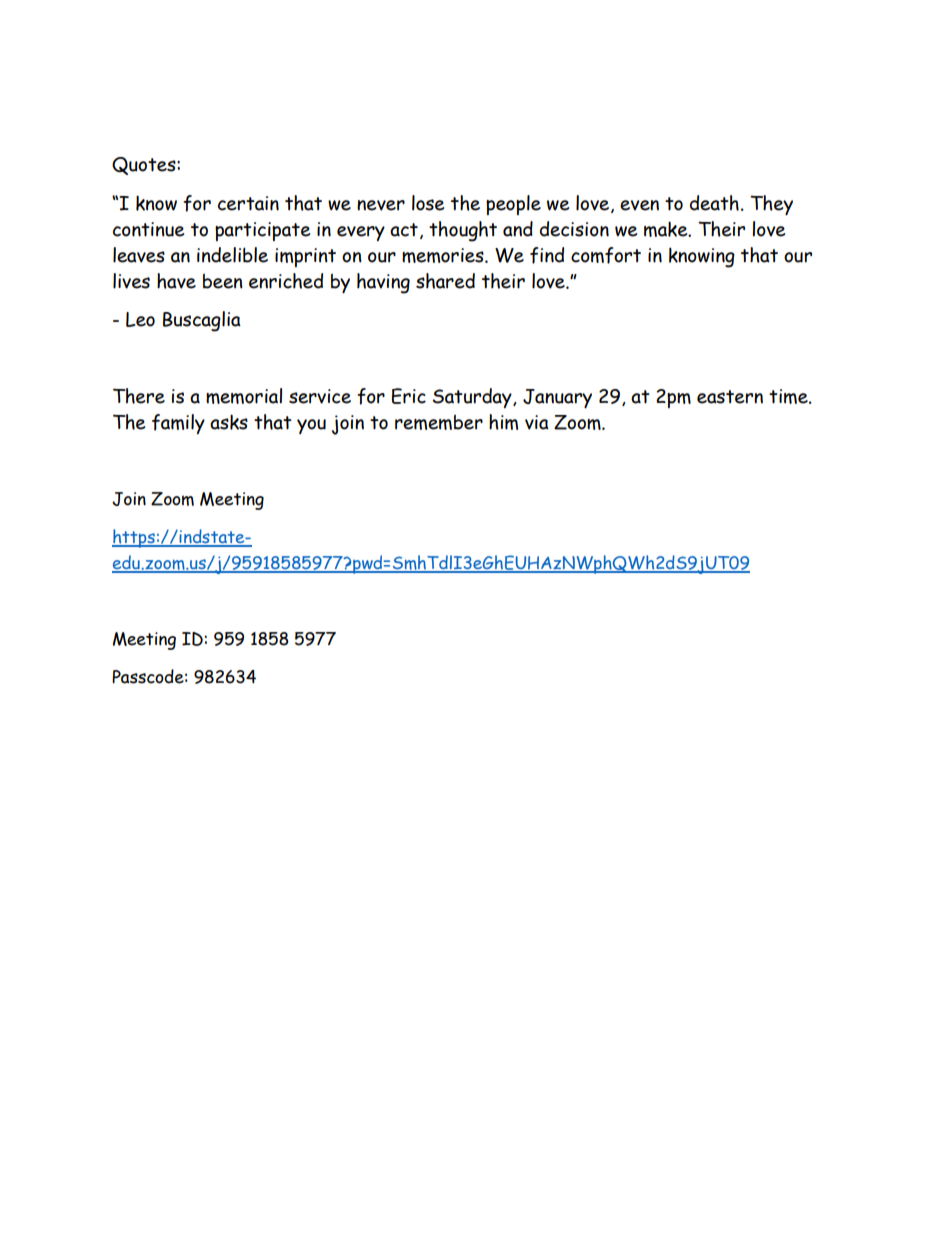  Describe the element at coordinates (409, 396) in the screenshot. I see `Eric` at that location.
